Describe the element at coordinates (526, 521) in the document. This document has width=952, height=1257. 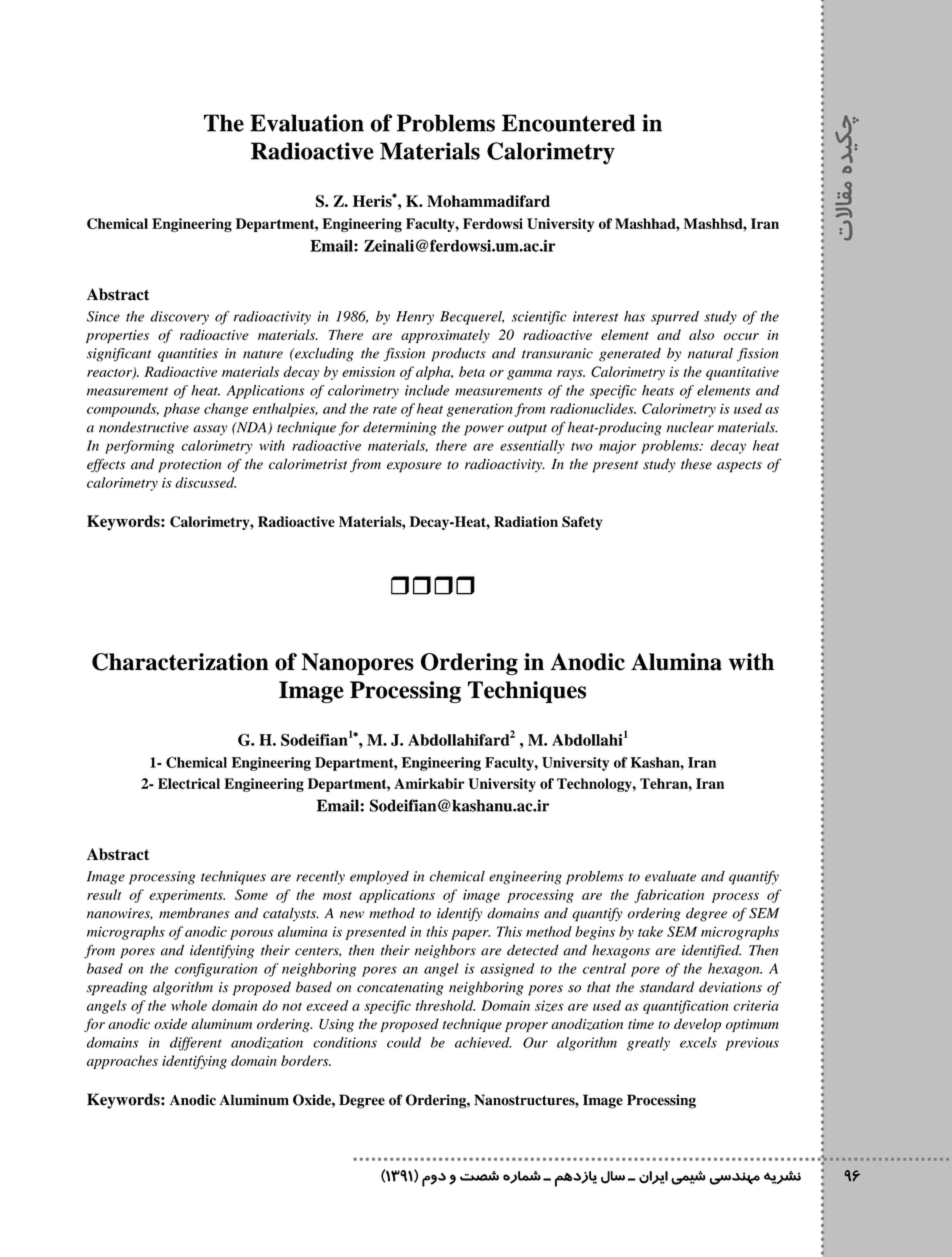
I see `Radiation` at that location.
